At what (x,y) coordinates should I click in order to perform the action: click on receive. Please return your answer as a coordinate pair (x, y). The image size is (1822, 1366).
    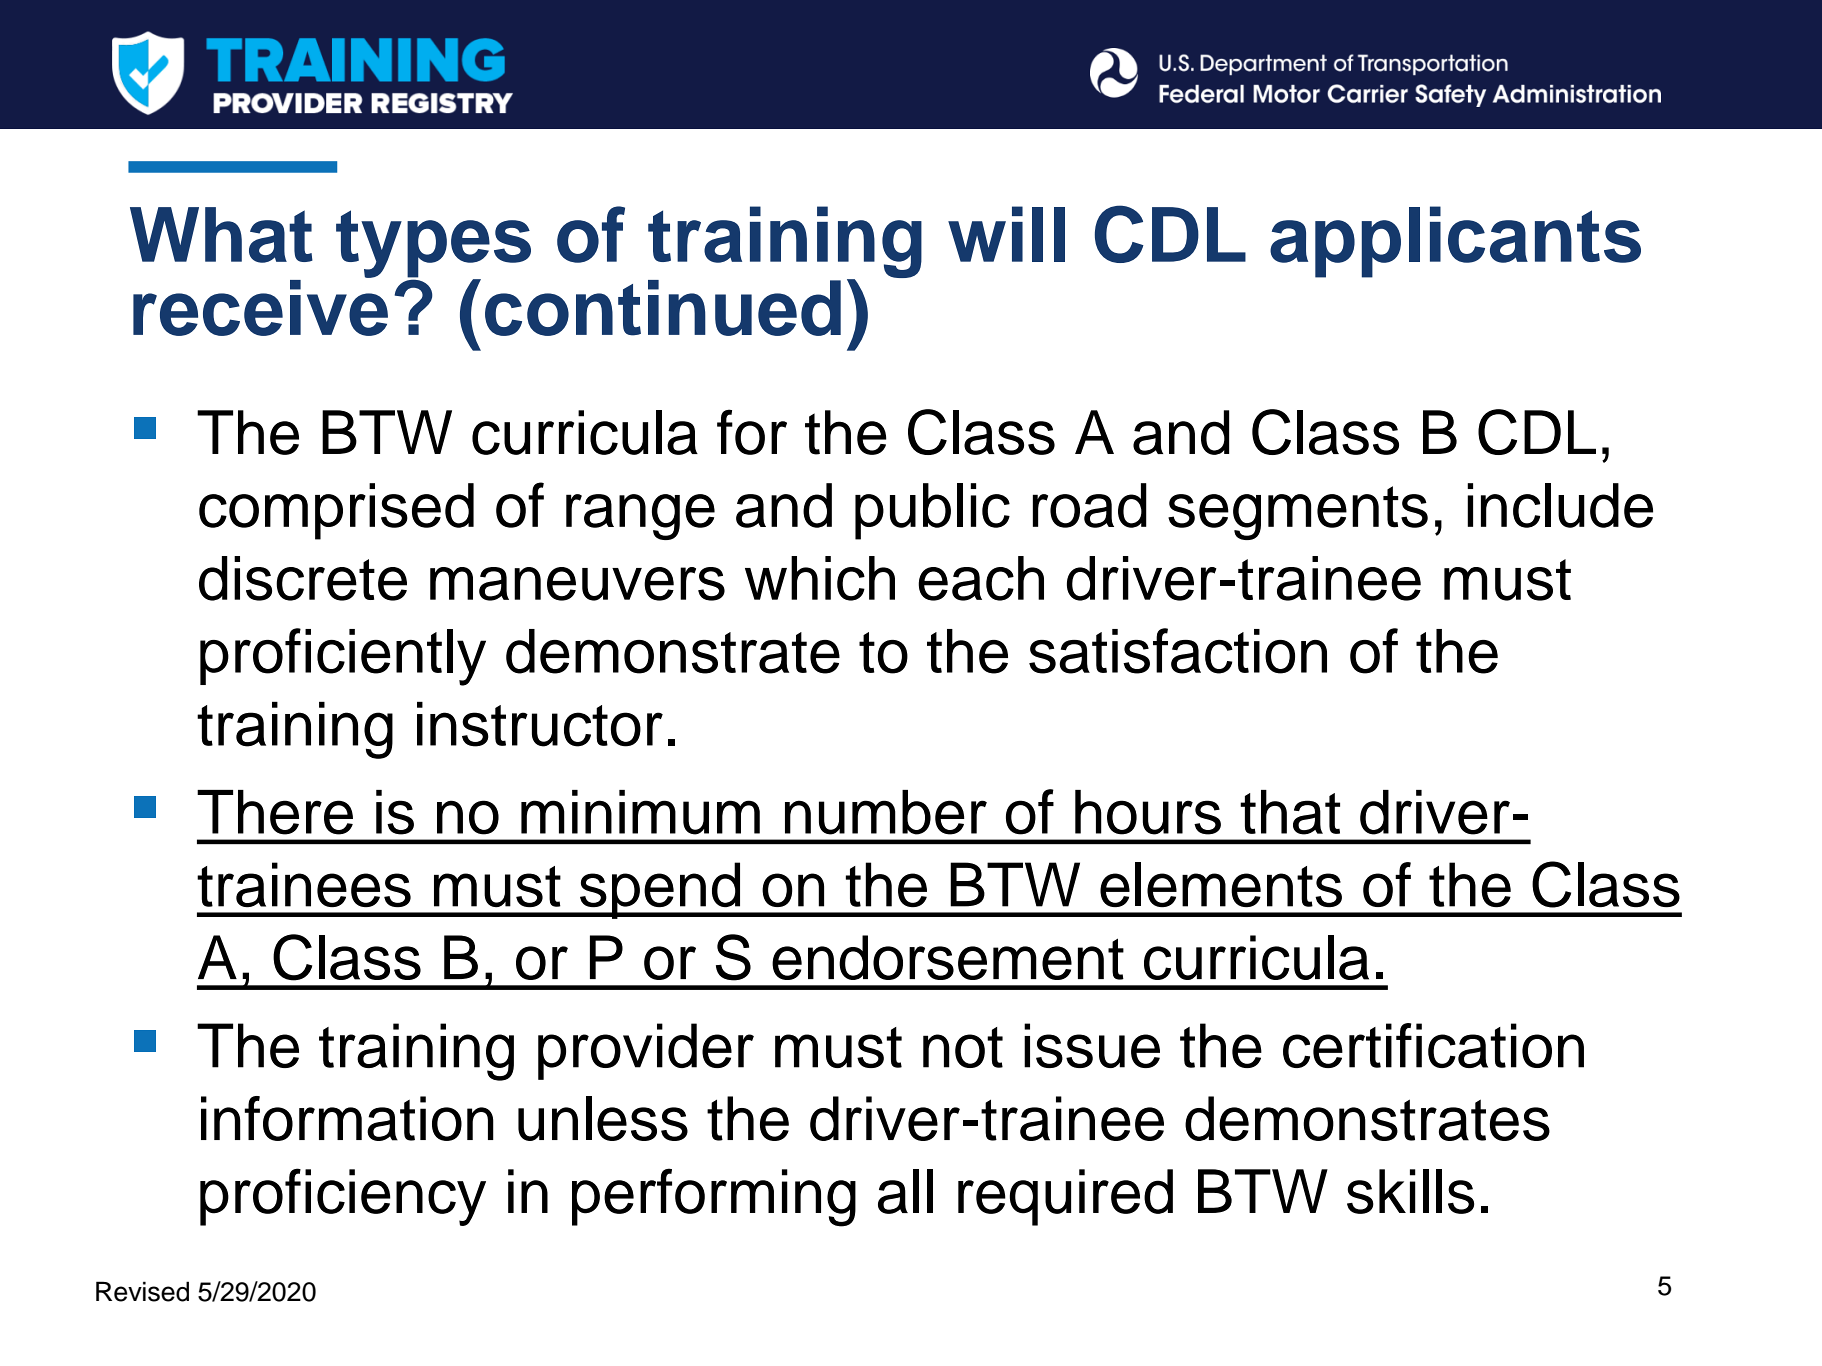
    Looking at the image, I should click on (260, 306).
